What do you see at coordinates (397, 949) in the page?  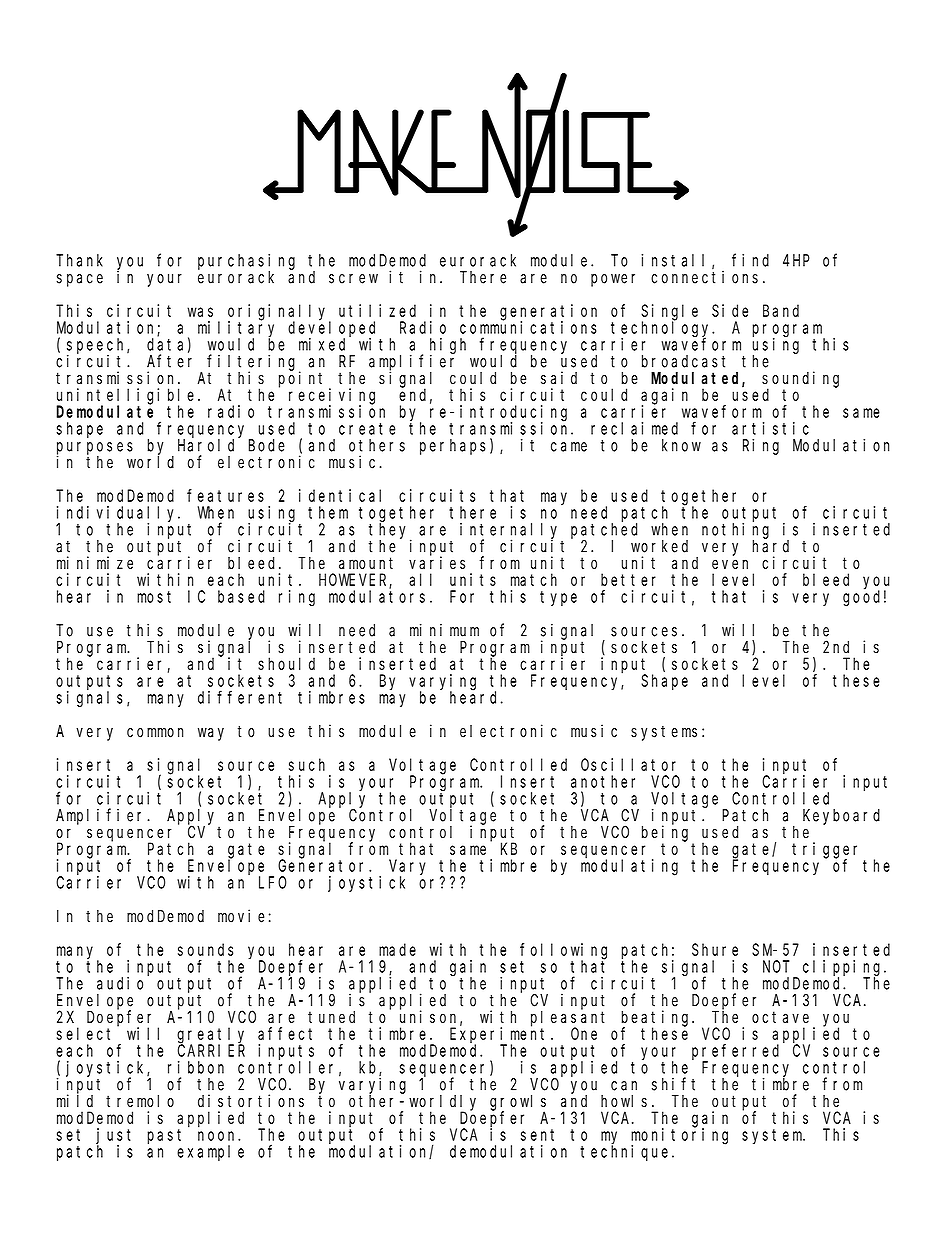 I see `made` at bounding box center [397, 949].
